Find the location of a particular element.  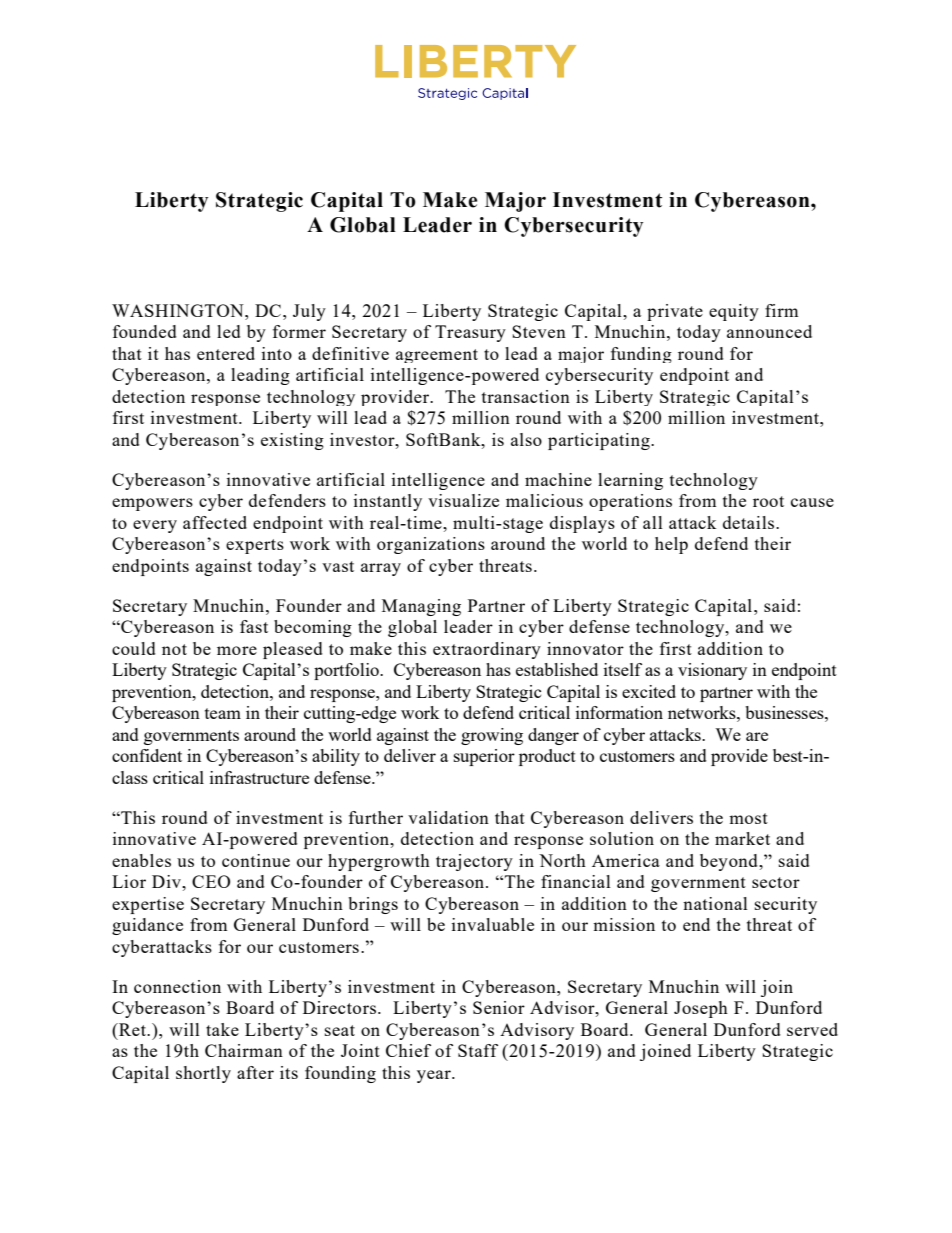

Joseph is located at coordinates (701, 1009).
